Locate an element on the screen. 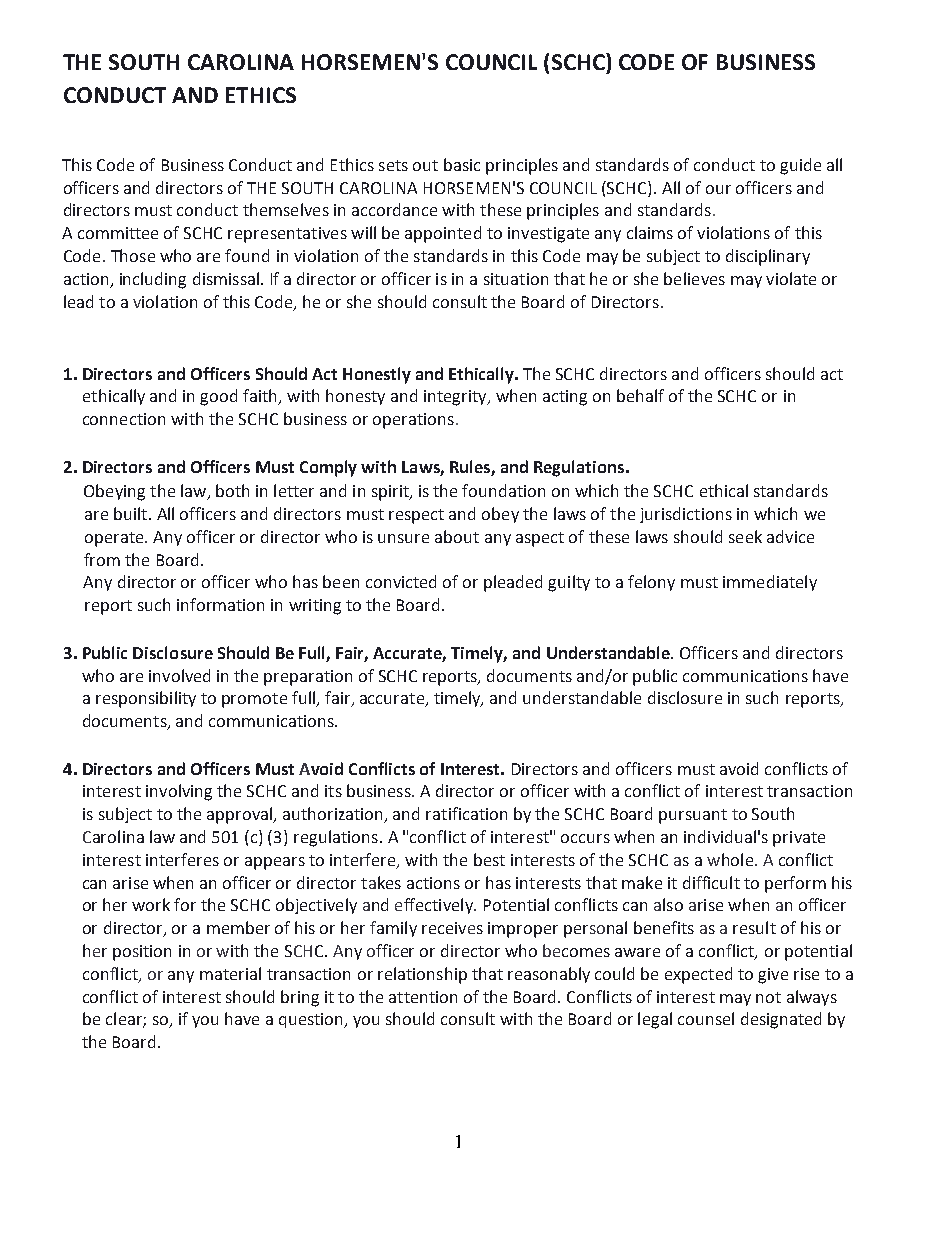  basic is located at coordinates (462, 164).
